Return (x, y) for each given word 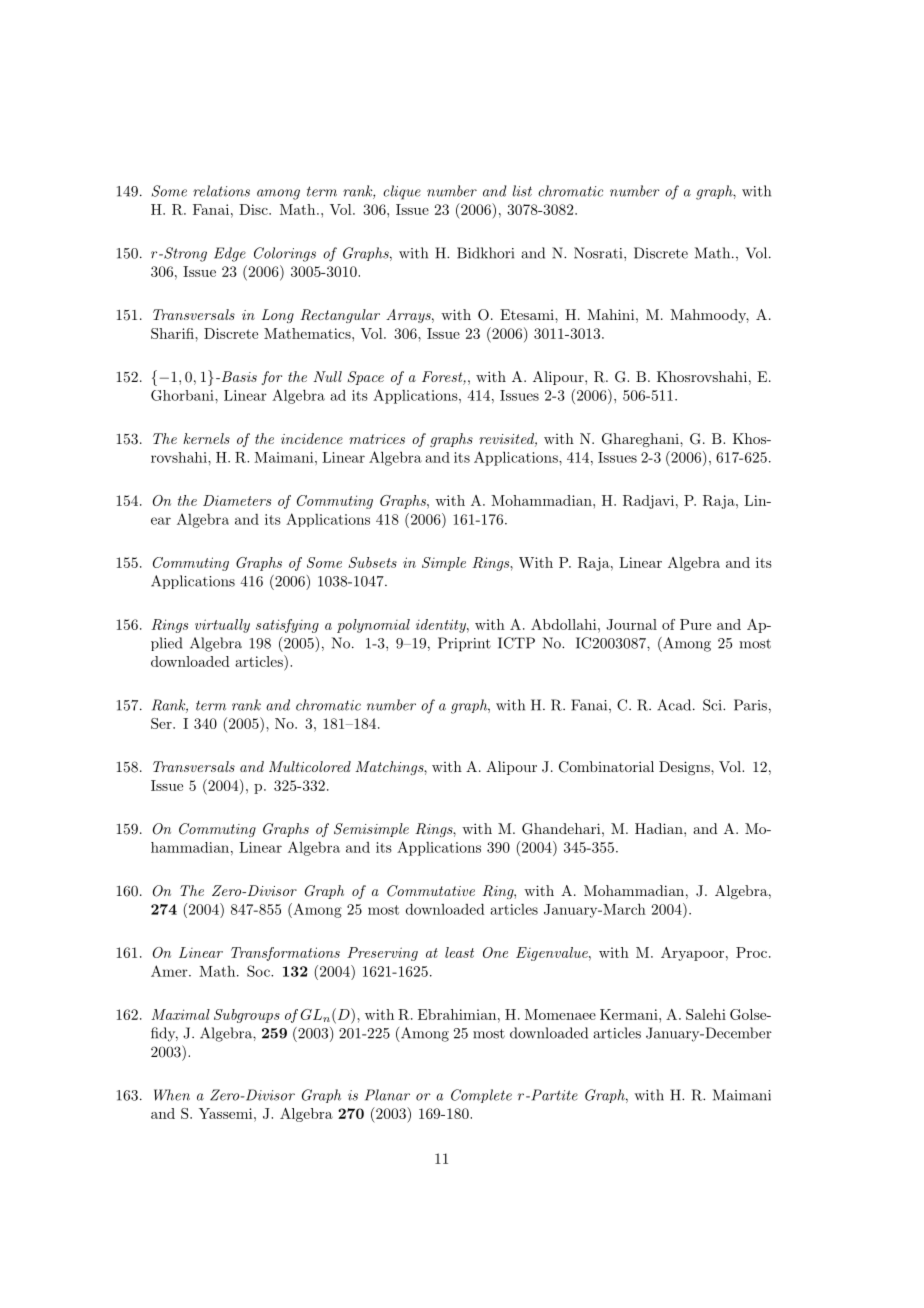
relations (221, 191)
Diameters (237, 500)
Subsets (372, 562)
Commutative (431, 891)
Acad (674, 705)
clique (402, 192)
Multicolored (310, 766)
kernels (206, 438)
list (522, 191)
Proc (751, 952)
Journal (631, 624)
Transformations (285, 954)
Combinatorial (606, 767)
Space (366, 378)
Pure (695, 624)
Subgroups (247, 1016)
